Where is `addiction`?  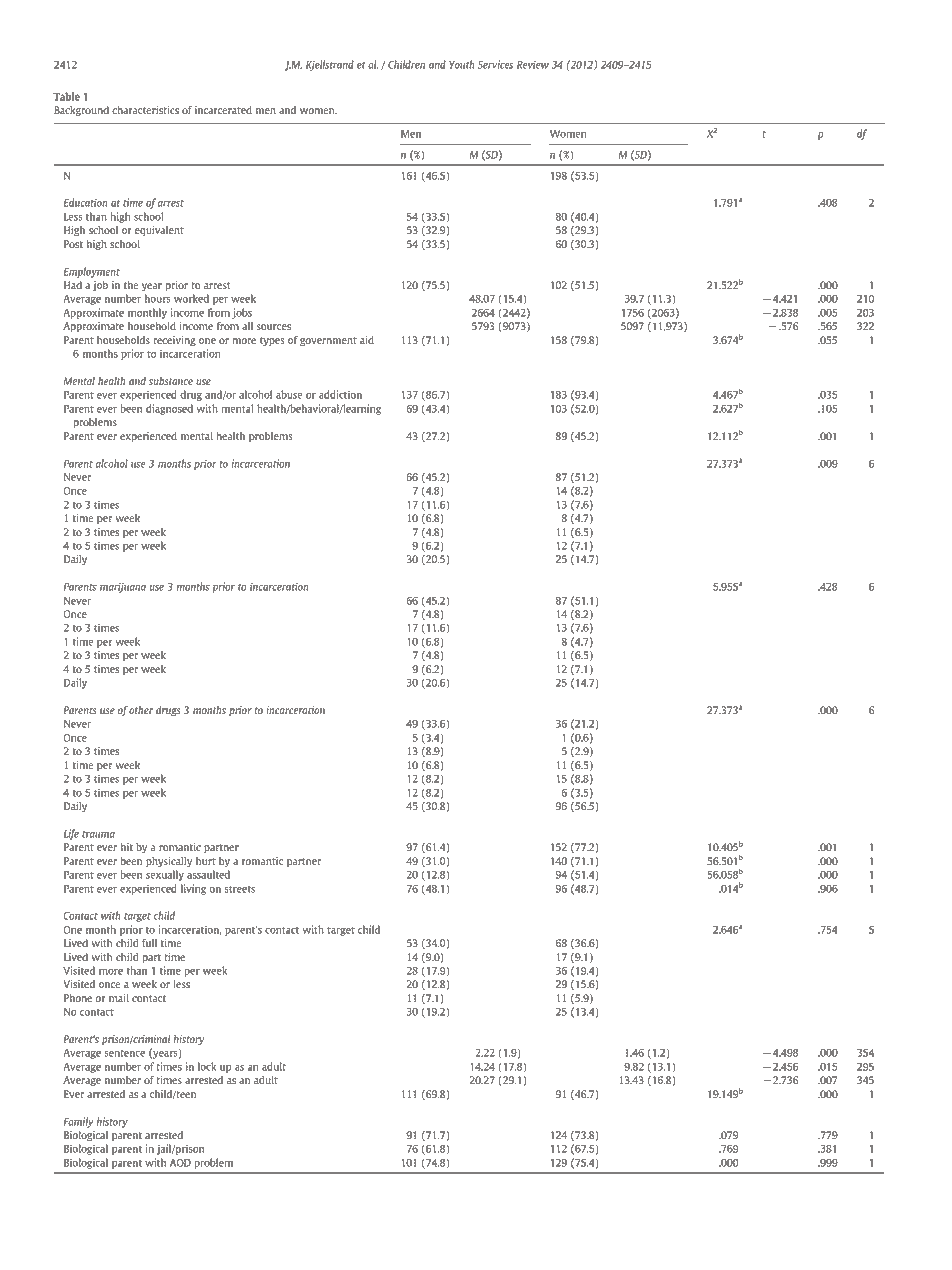
addiction is located at coordinates (340, 394).
